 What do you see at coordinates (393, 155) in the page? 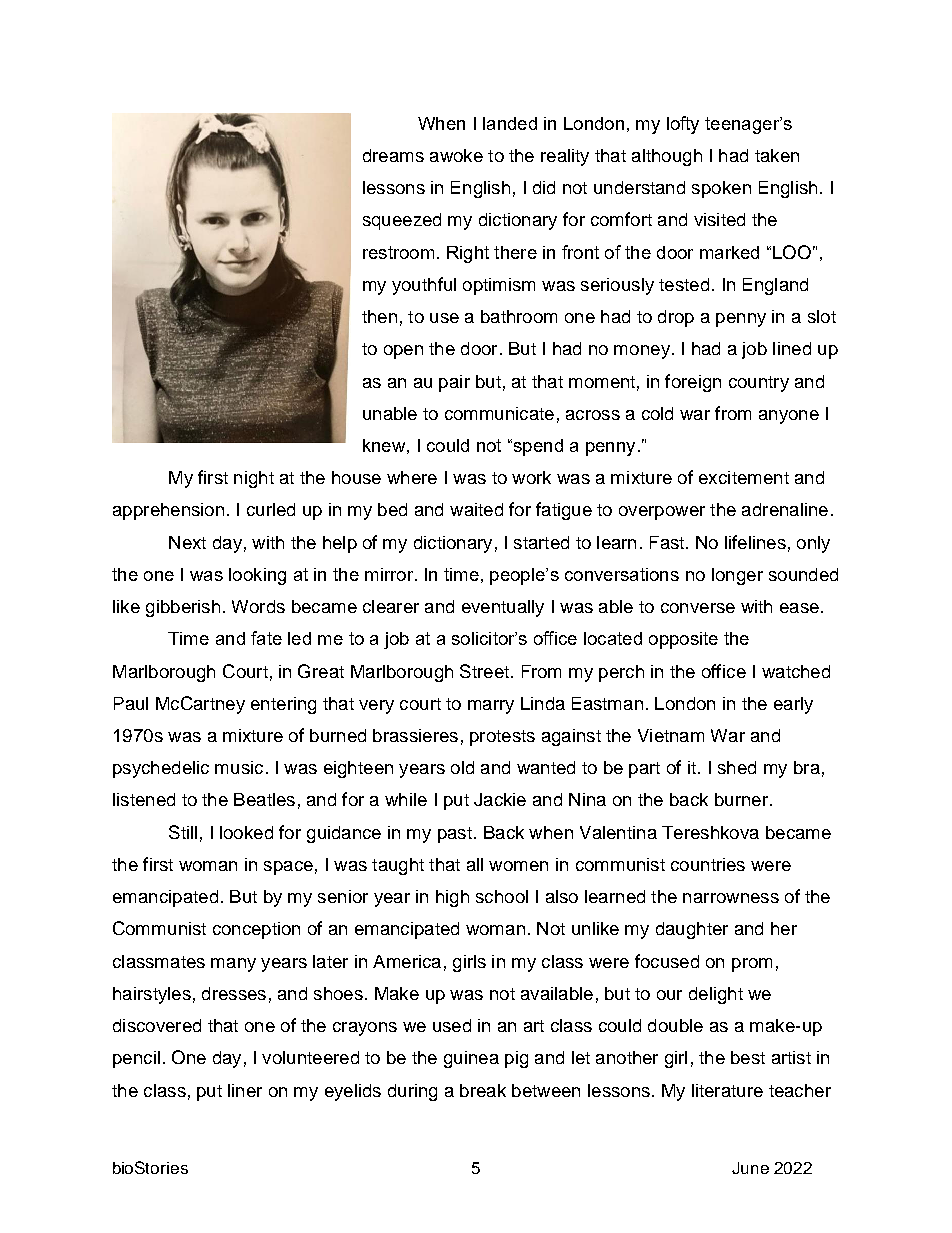
I see `dreams` at bounding box center [393, 155].
